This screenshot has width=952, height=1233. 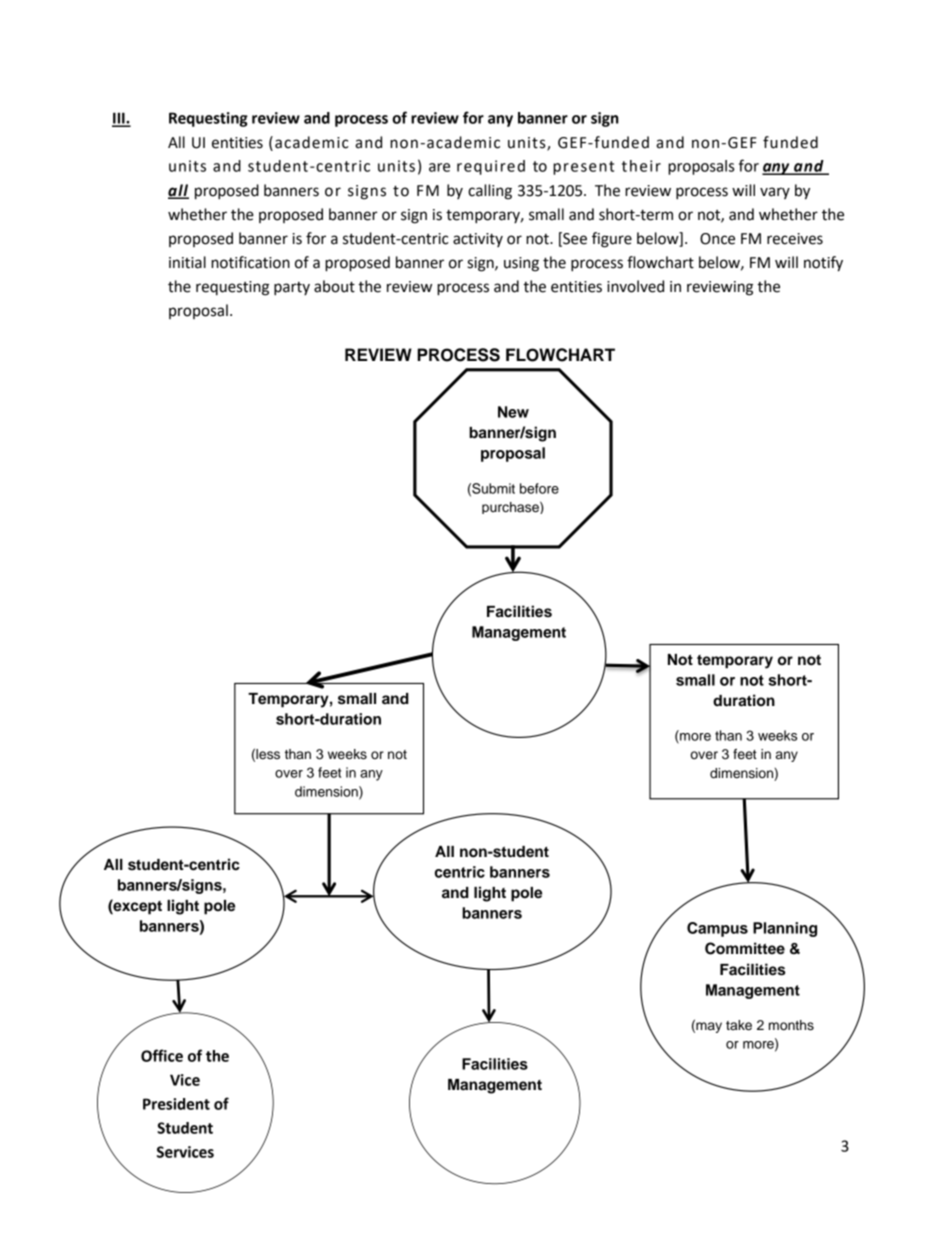 I want to click on before, so click(x=539, y=488).
